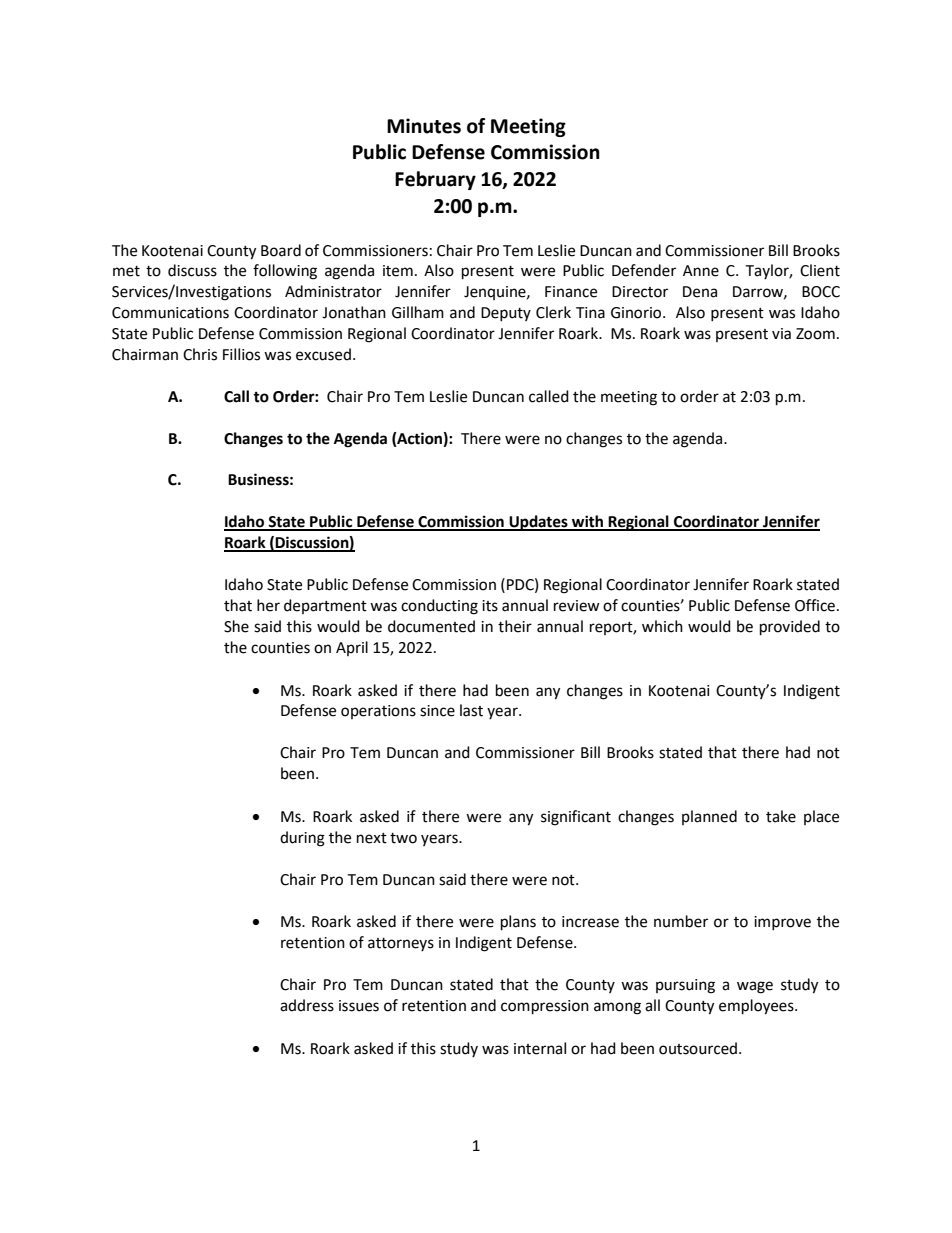 This page has width=952, height=1233. Describe the element at coordinates (307, 1005) in the page. I see `address` at that location.
